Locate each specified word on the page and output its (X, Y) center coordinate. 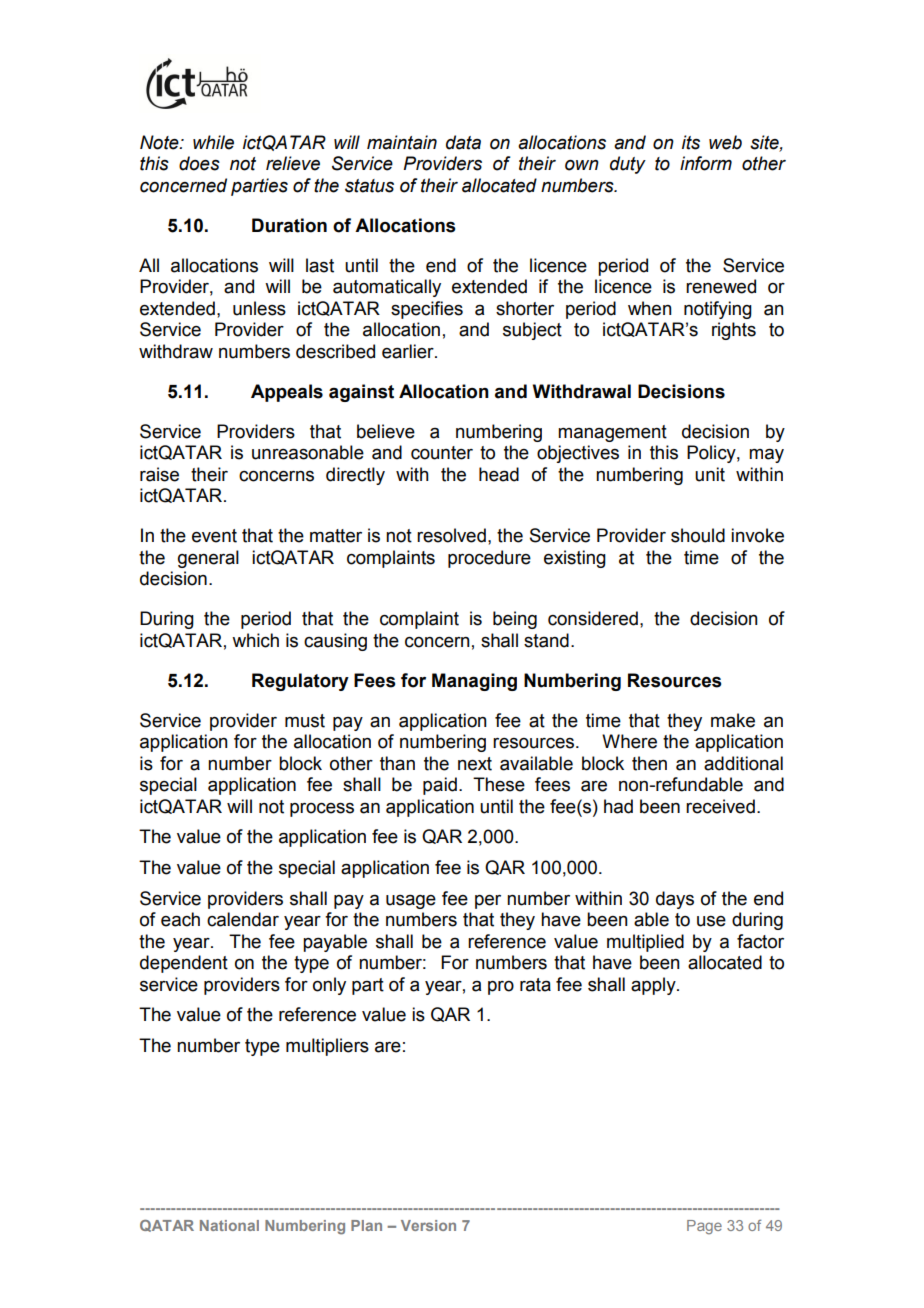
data (463, 142)
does (199, 163)
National (229, 1225)
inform (706, 163)
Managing (474, 682)
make (733, 720)
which (255, 640)
